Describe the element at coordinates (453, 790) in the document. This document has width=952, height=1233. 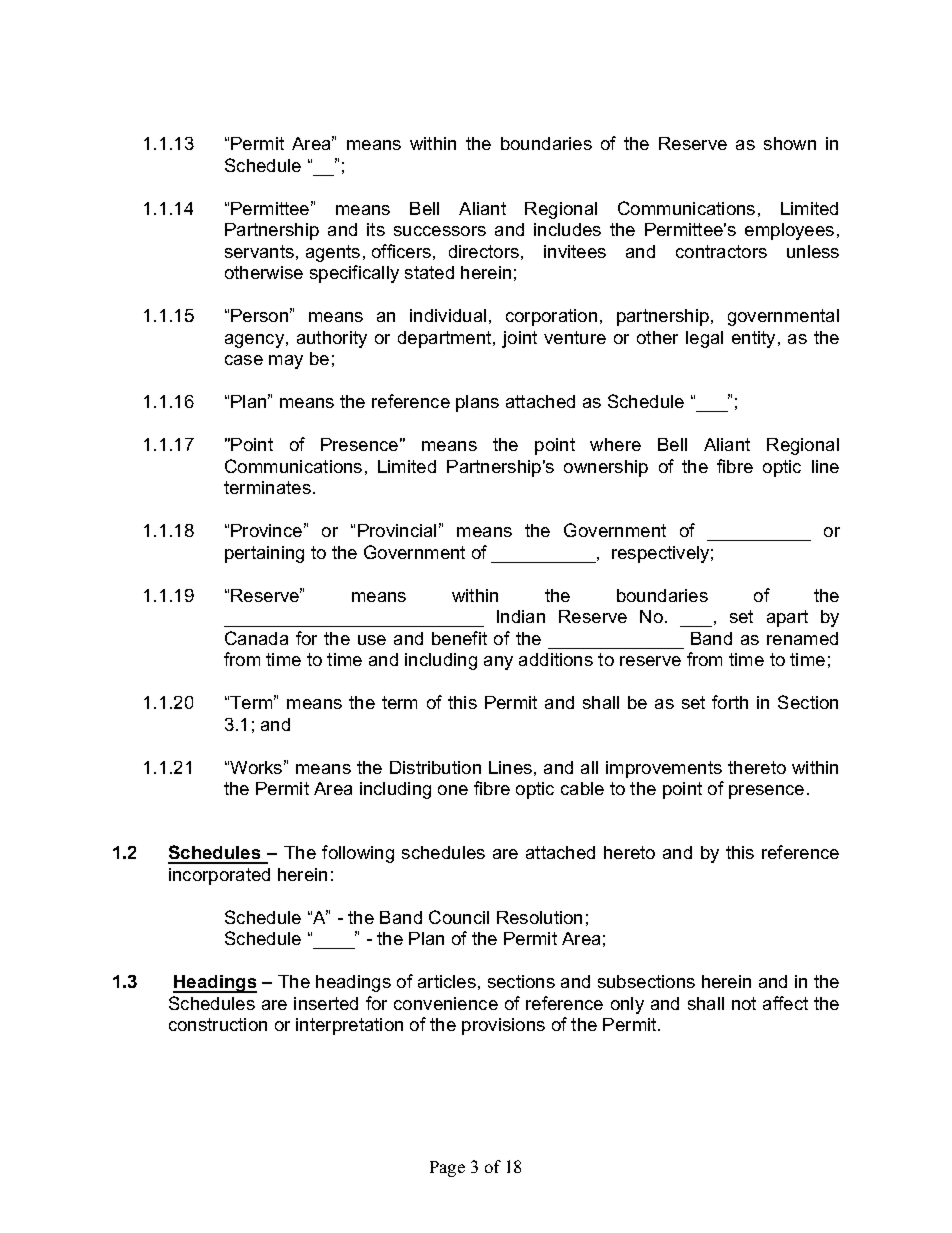
I see `one` at that location.
